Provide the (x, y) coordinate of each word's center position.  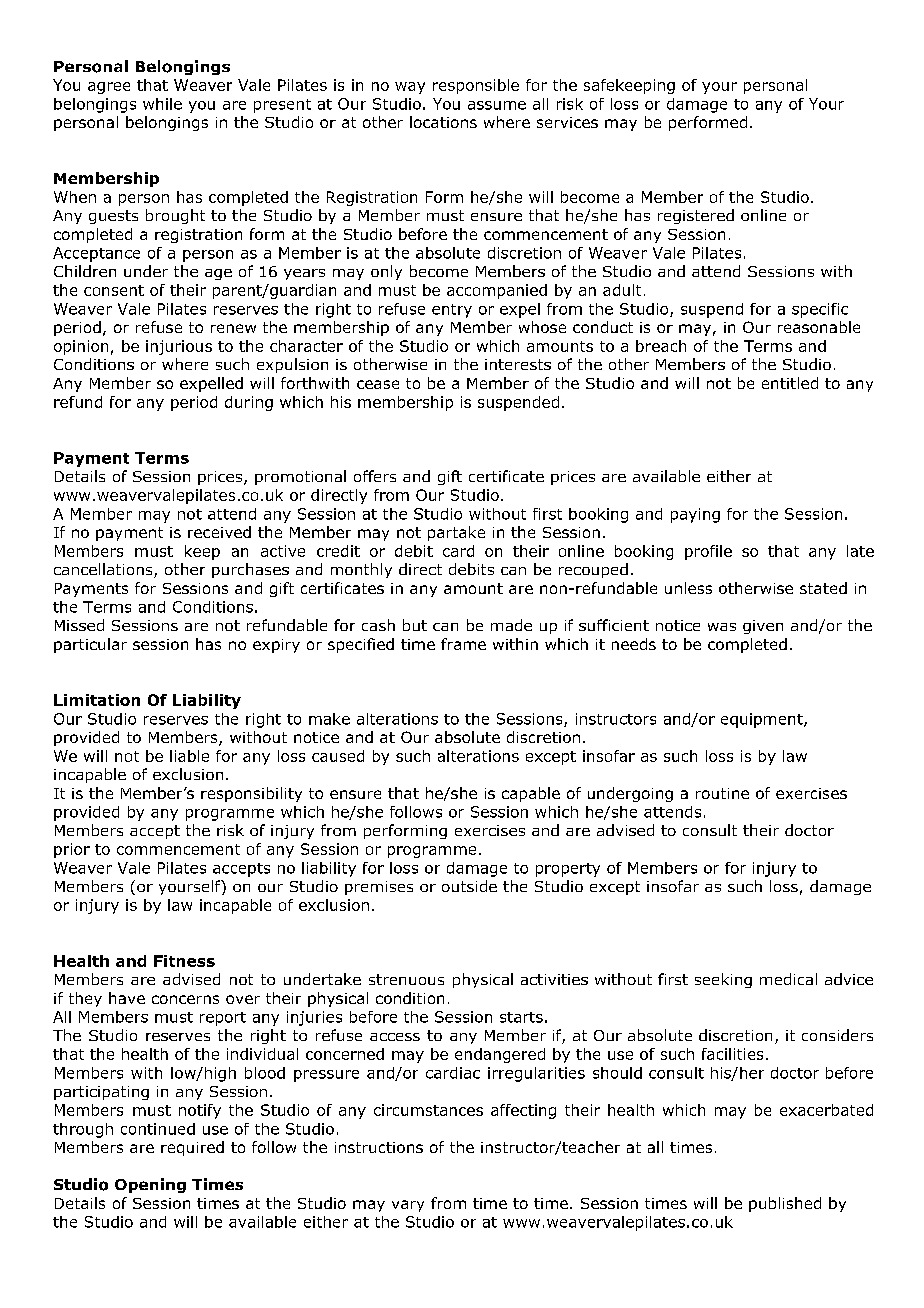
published (785, 1204)
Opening (150, 1185)
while (162, 104)
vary (408, 1206)
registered (696, 216)
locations (443, 122)
